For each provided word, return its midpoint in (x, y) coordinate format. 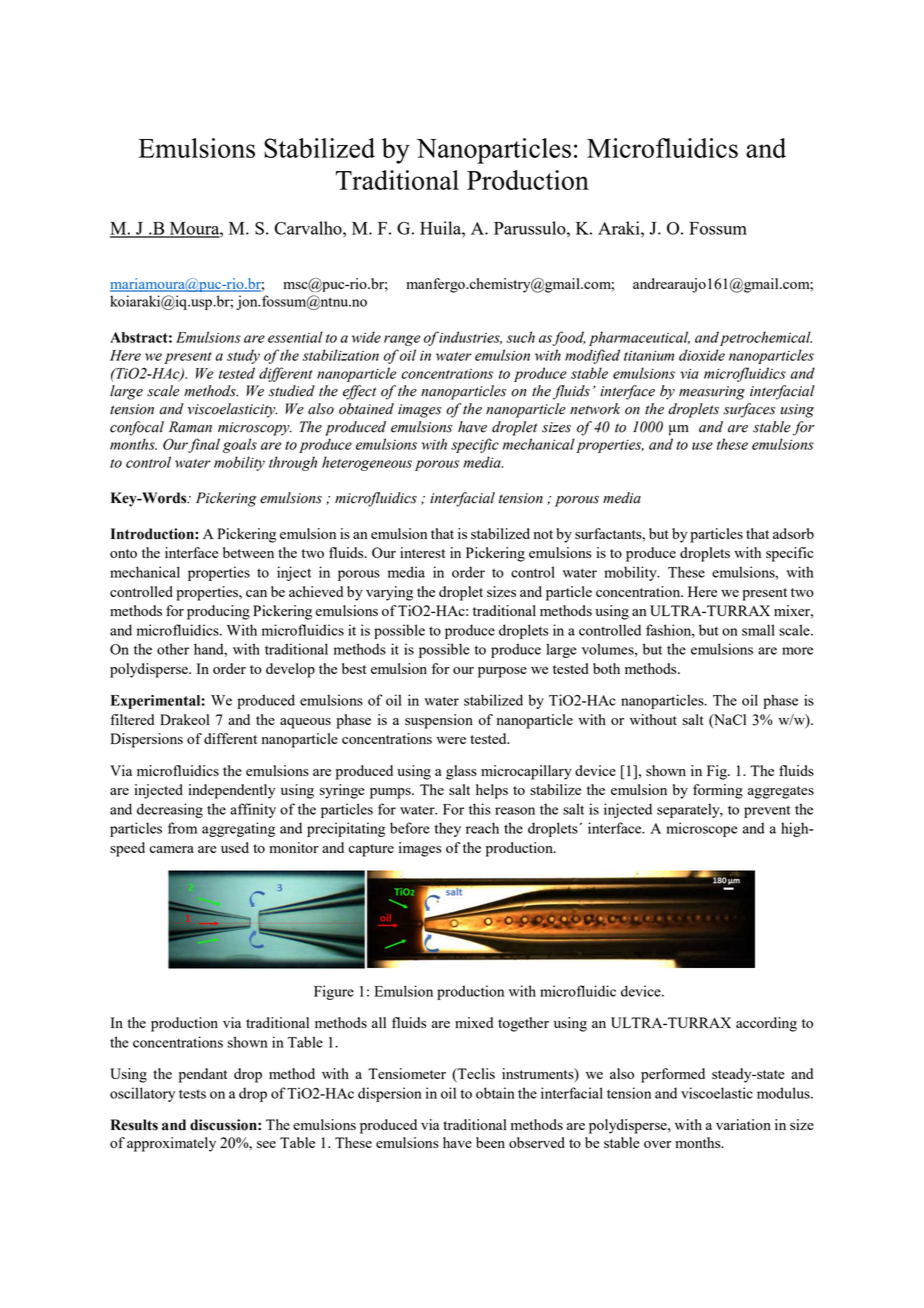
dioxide (702, 355)
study (243, 356)
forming (718, 791)
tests (192, 1094)
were (451, 740)
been (490, 1142)
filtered (132, 719)
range (402, 340)
